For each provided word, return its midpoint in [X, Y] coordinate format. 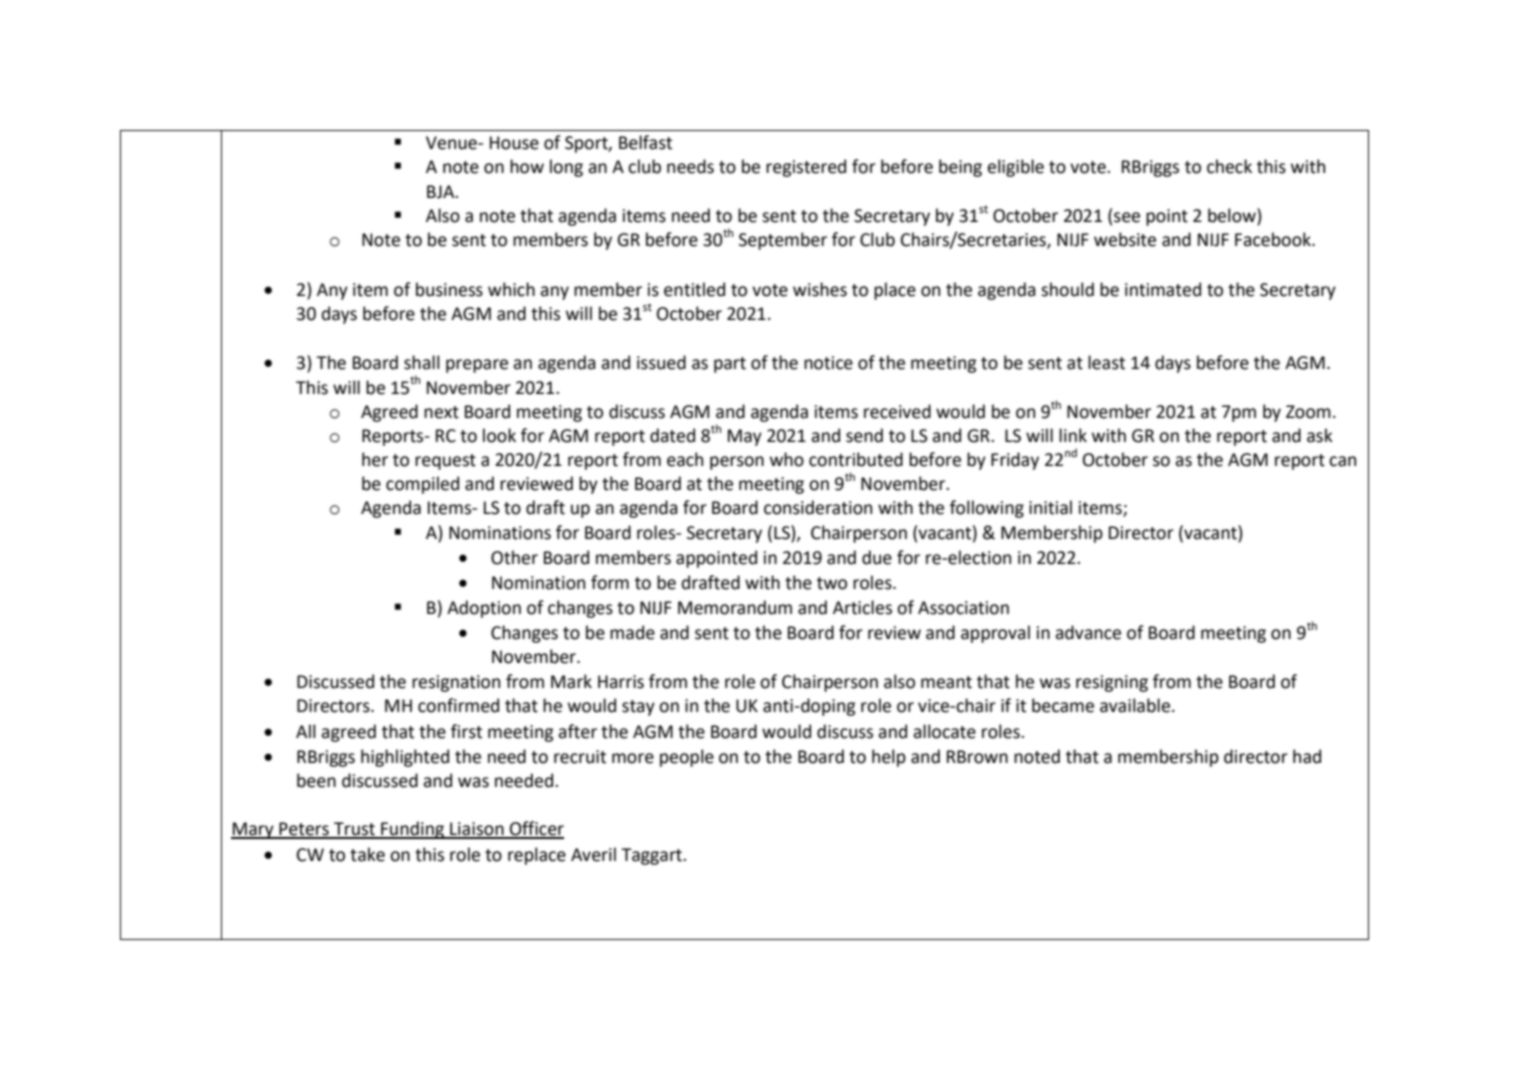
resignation [456, 683]
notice [828, 363]
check [1229, 166]
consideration [818, 507]
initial [1050, 507]
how [527, 166]
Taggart [652, 856]
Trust [354, 830]
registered [806, 168]
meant [946, 682]
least [1106, 362]
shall [422, 362]
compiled [422, 485]
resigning [1112, 683]
